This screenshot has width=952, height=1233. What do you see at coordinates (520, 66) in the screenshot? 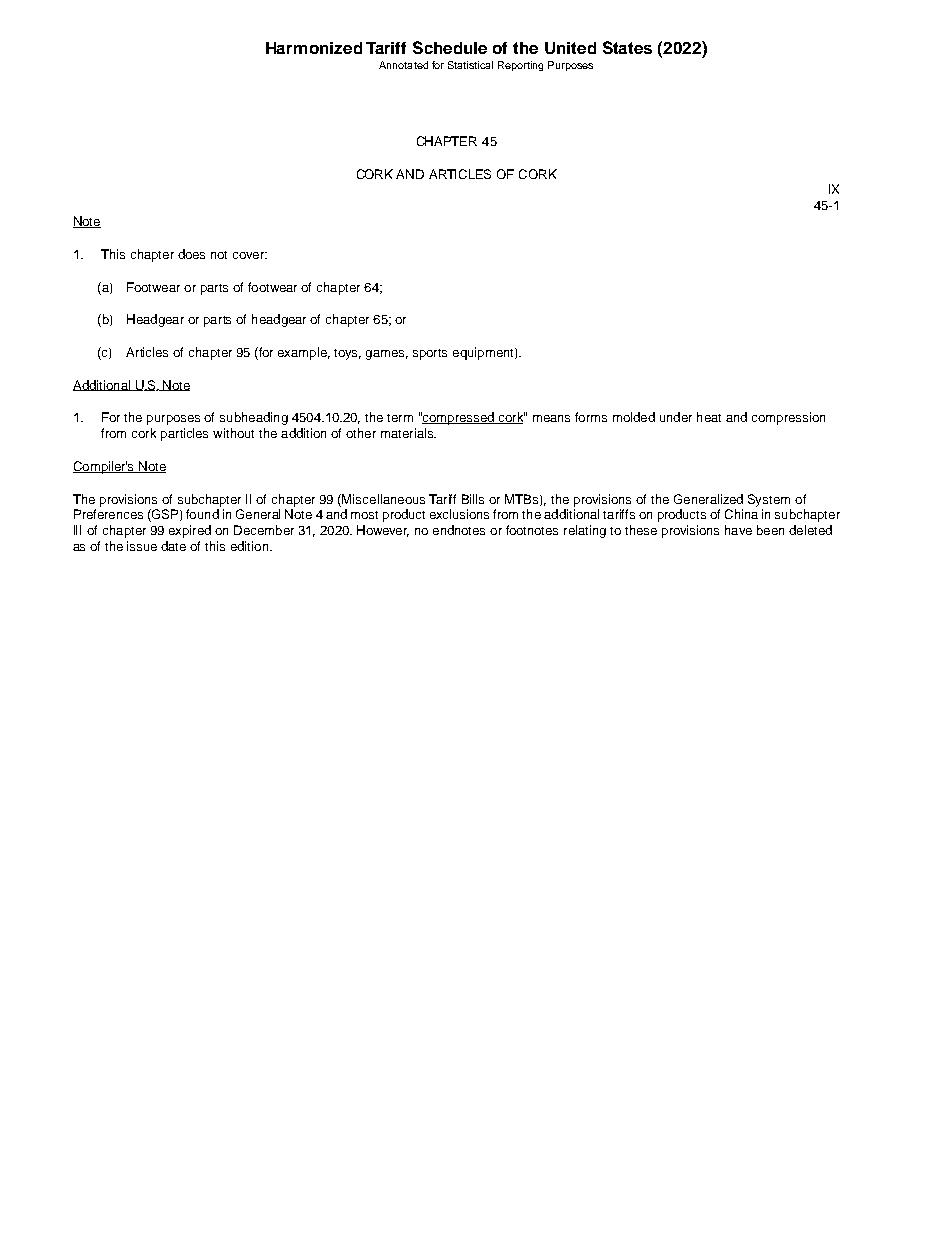
I see `Reporting` at bounding box center [520, 66].
